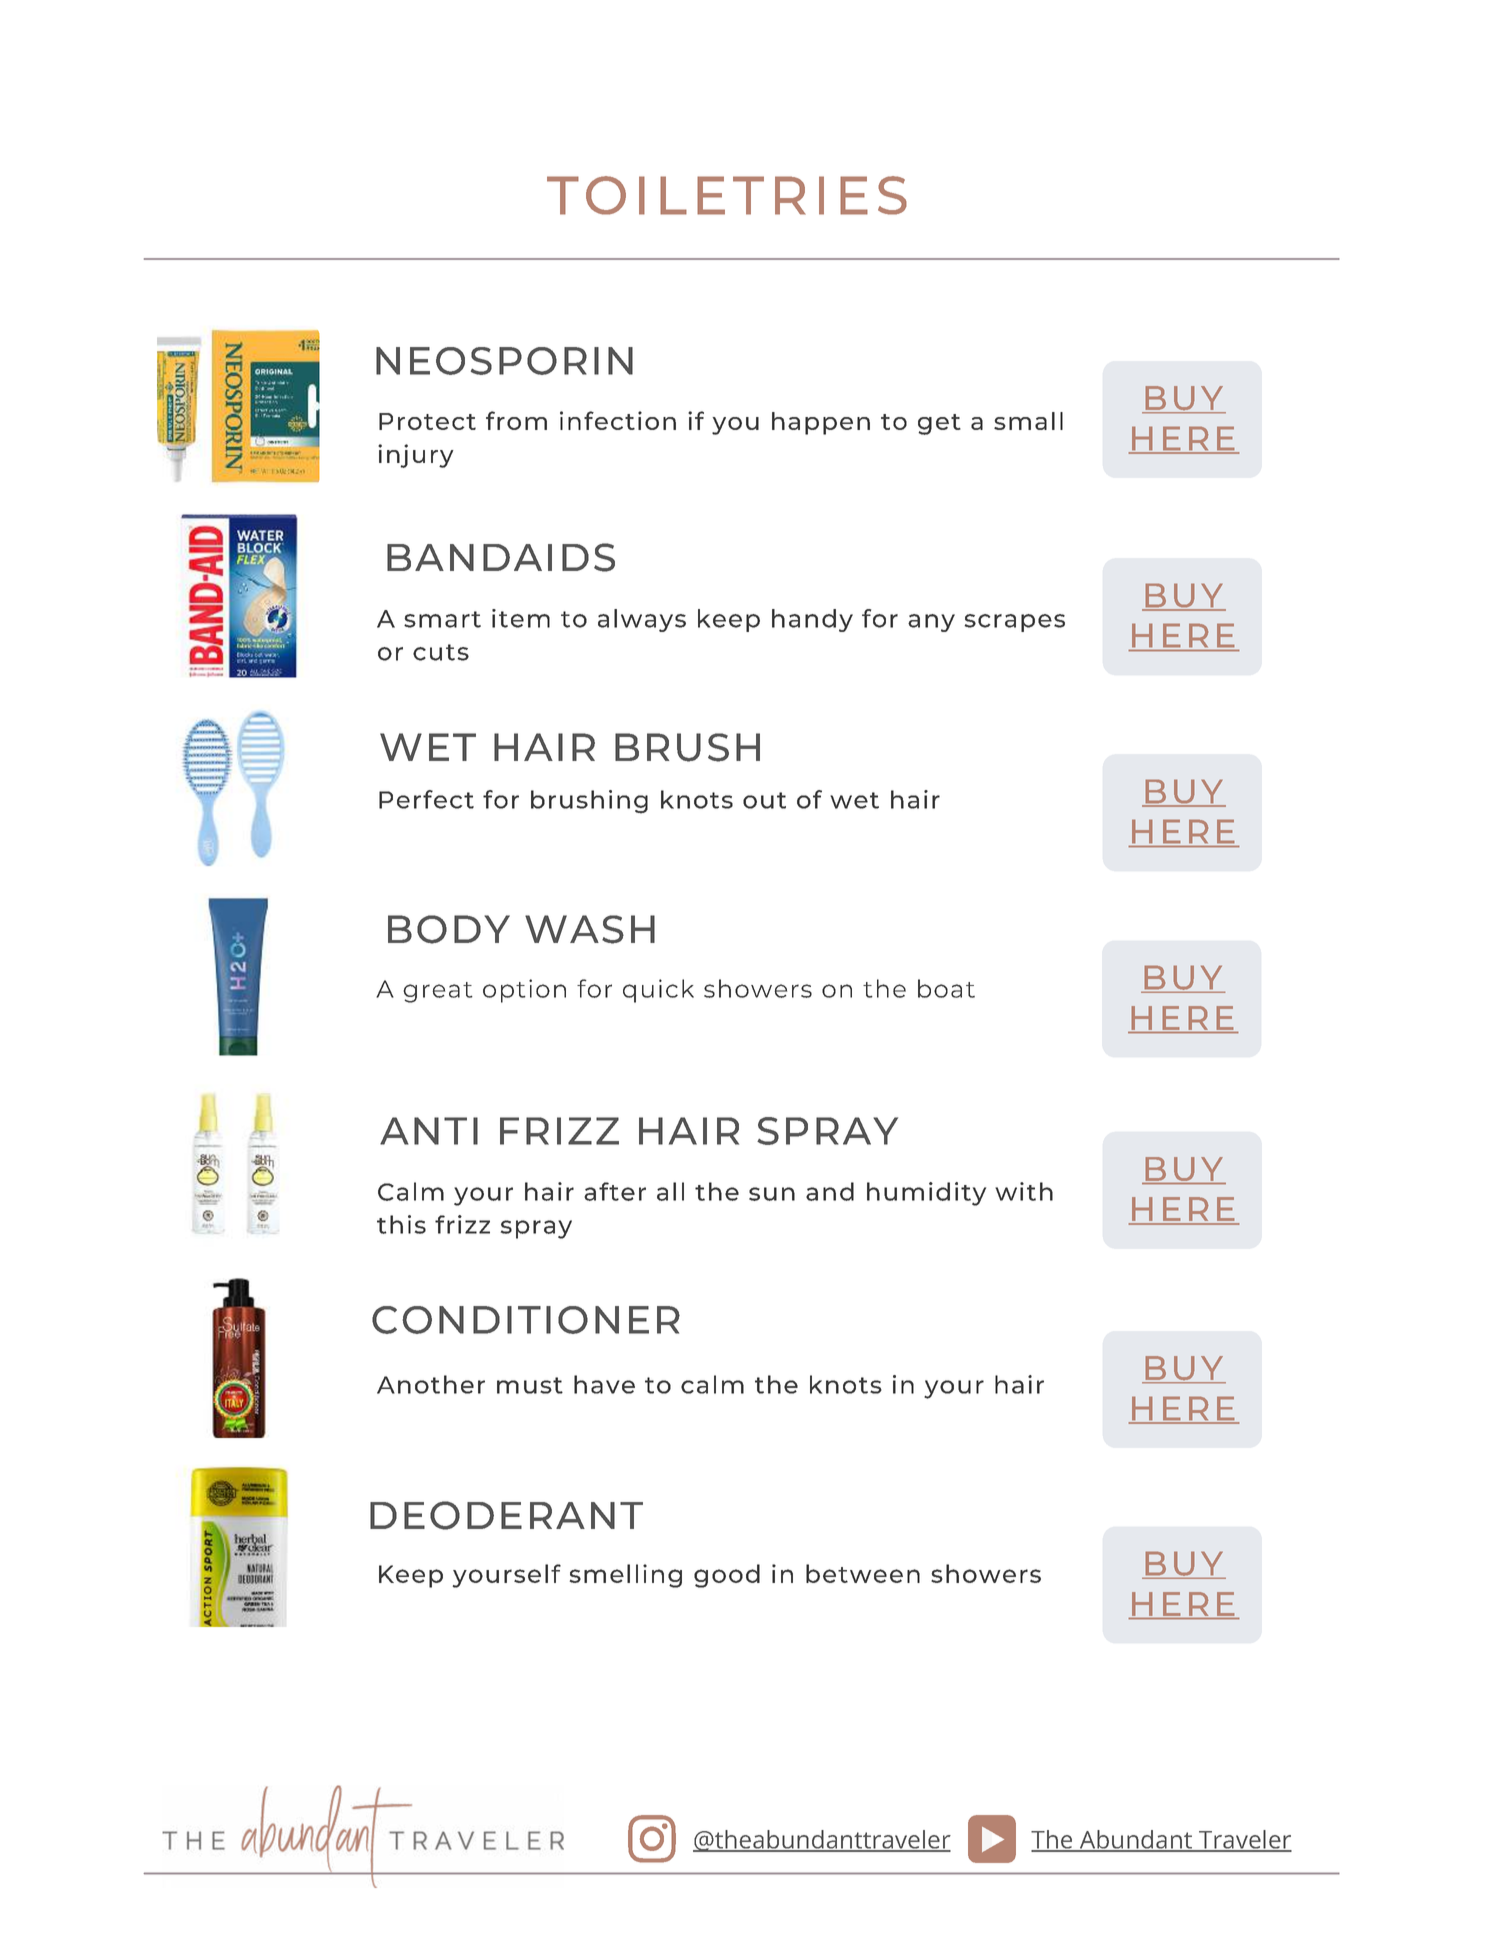 This screenshot has width=1495, height=1935. Describe the element at coordinates (521, 618) in the screenshot. I see `item` at that location.
